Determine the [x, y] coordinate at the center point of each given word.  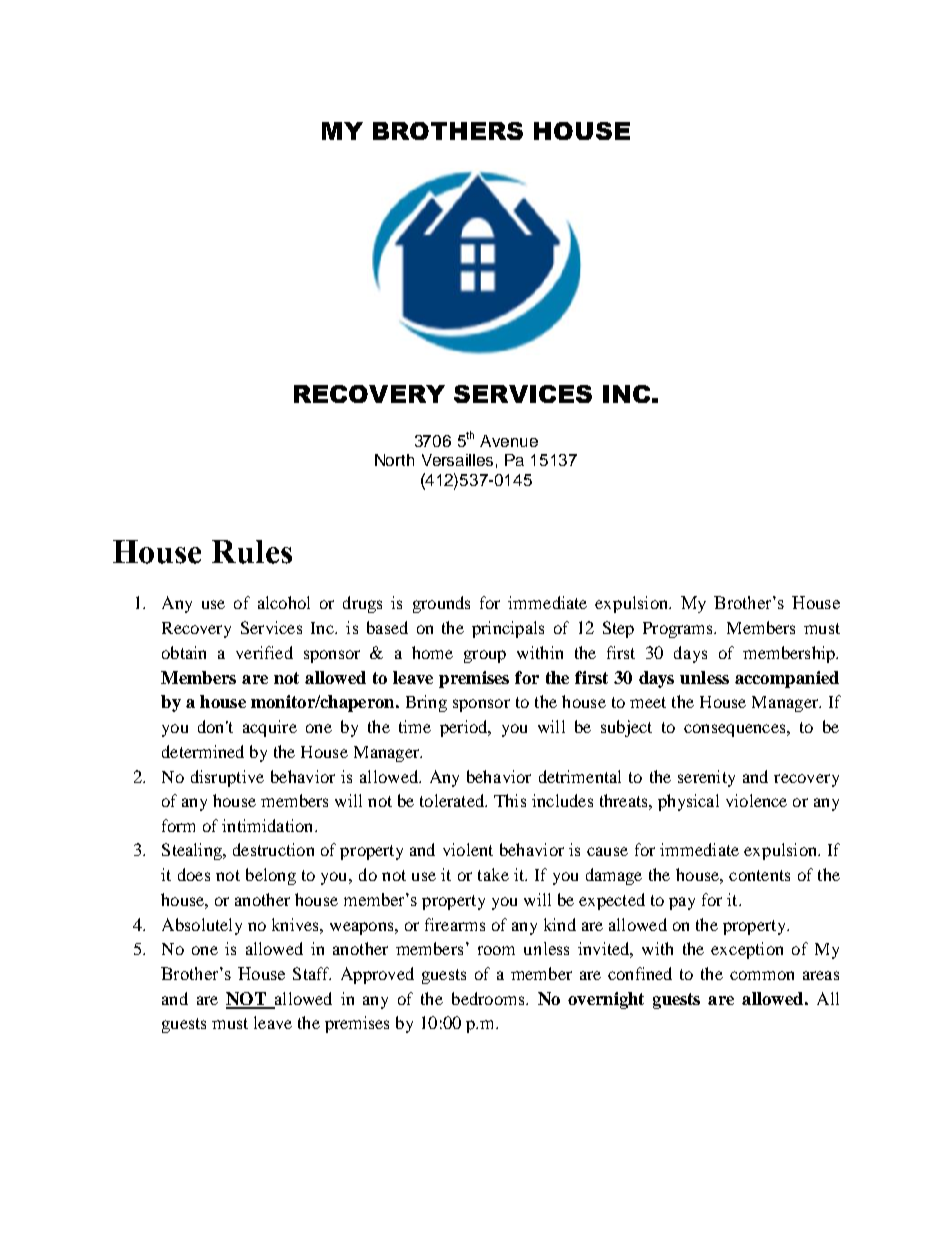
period [465, 728]
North [394, 460]
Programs [679, 630]
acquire [270, 728]
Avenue [509, 441]
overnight [606, 1000]
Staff [312, 973]
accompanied [787, 679]
